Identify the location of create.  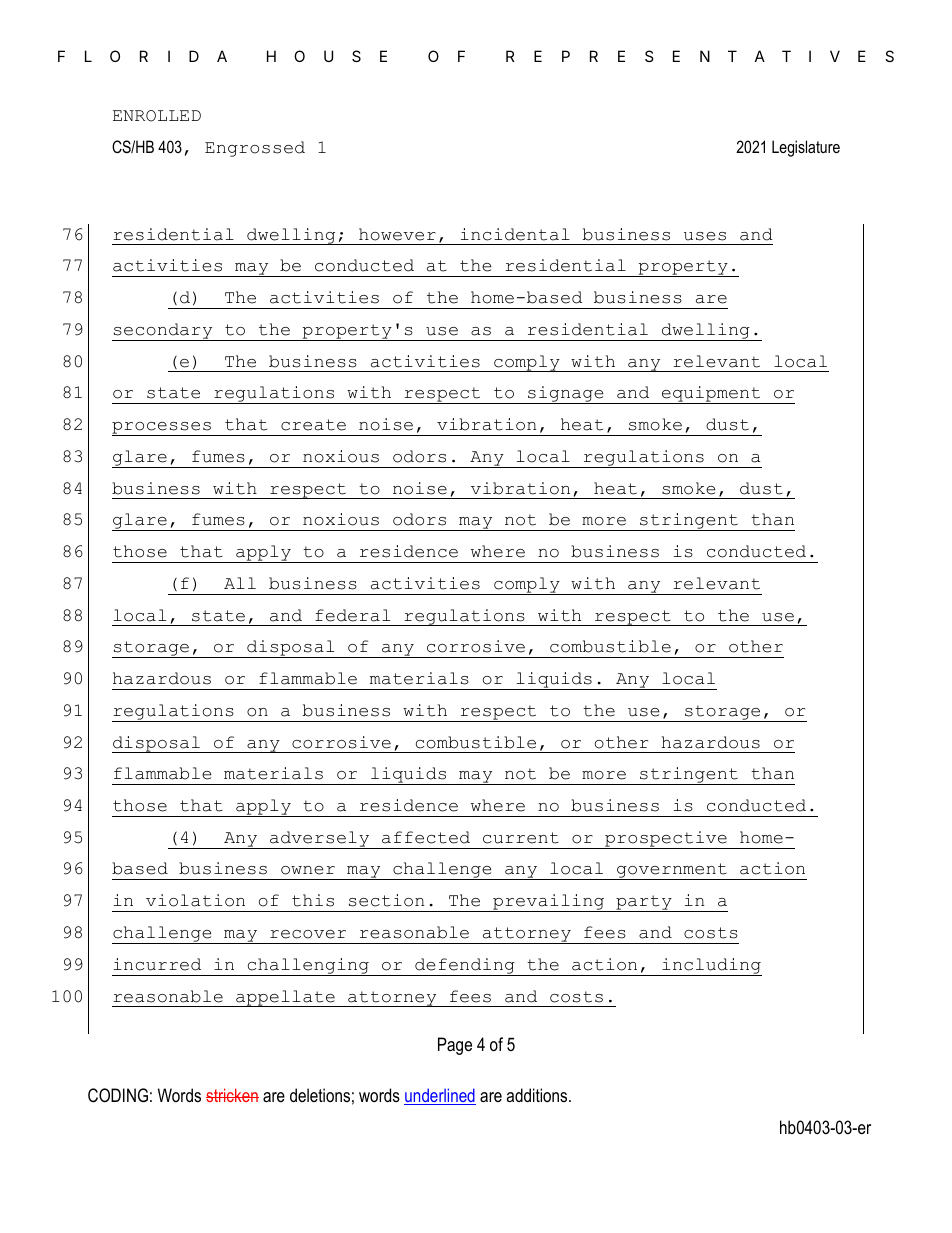
(313, 425).
